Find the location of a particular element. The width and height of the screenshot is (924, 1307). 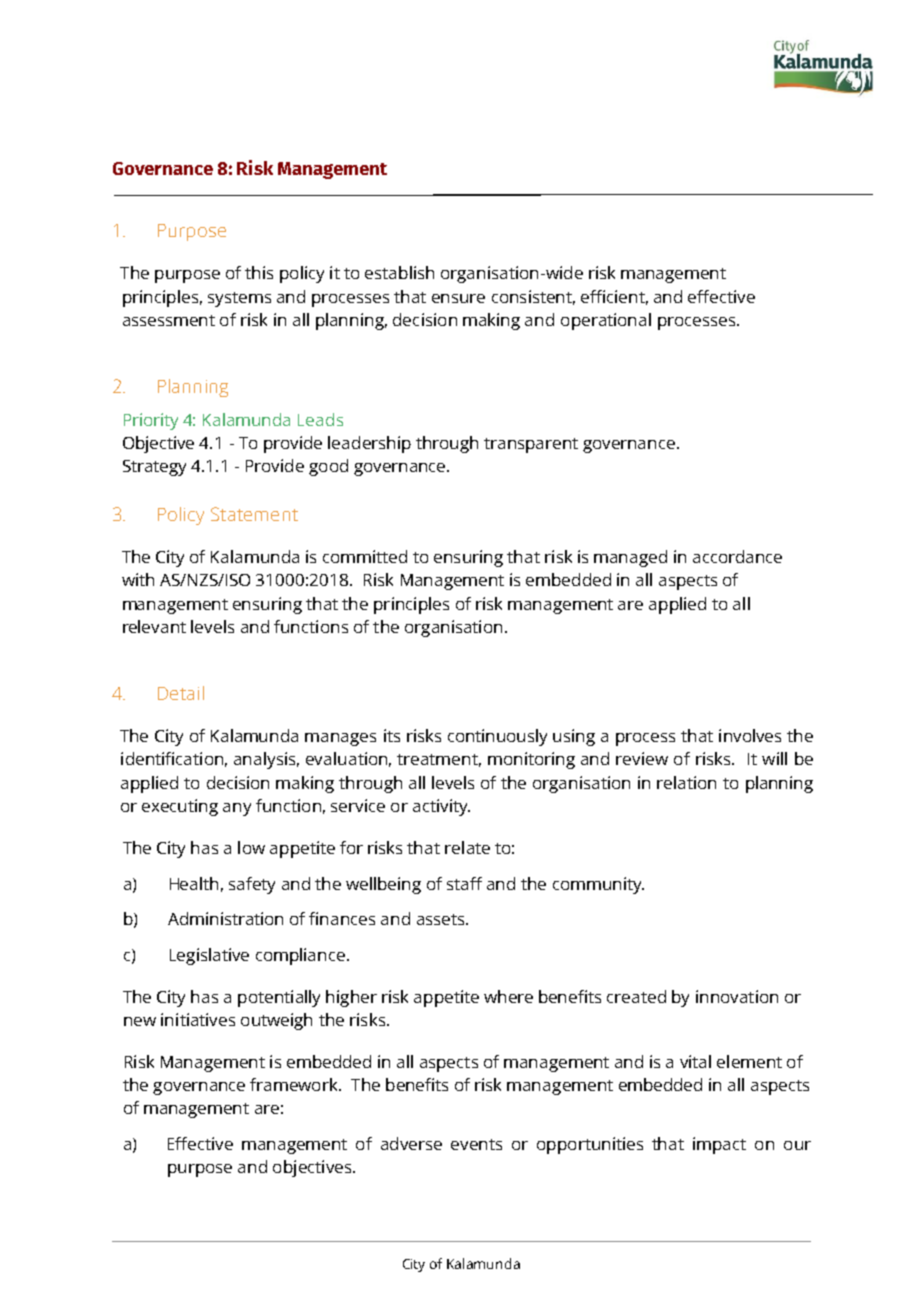

operational is located at coordinates (606, 321).
